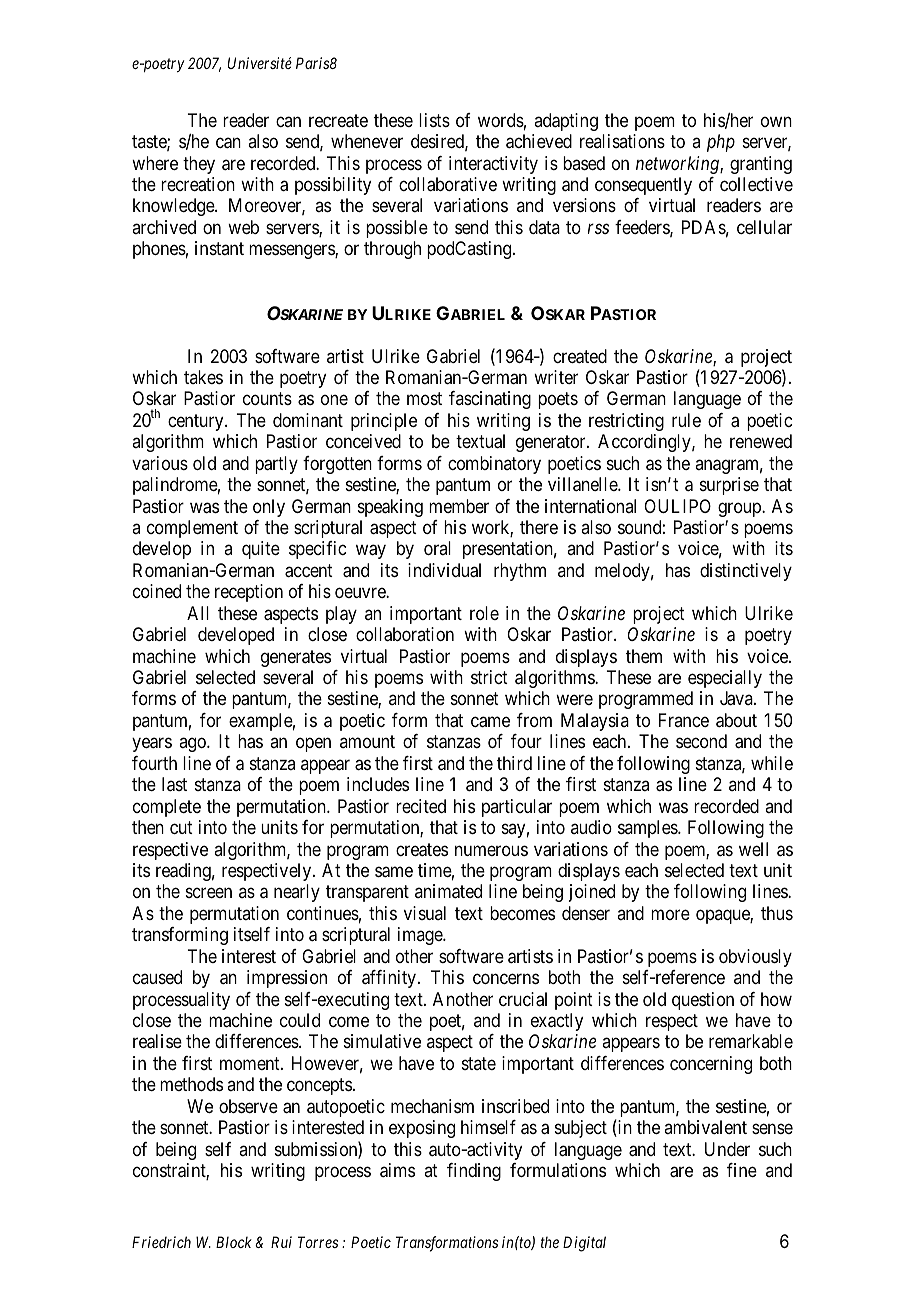 Image resolution: width=924 pixels, height=1308 pixels. What do you see at coordinates (677, 506) in the screenshot?
I see `OULIPO` at bounding box center [677, 506].
